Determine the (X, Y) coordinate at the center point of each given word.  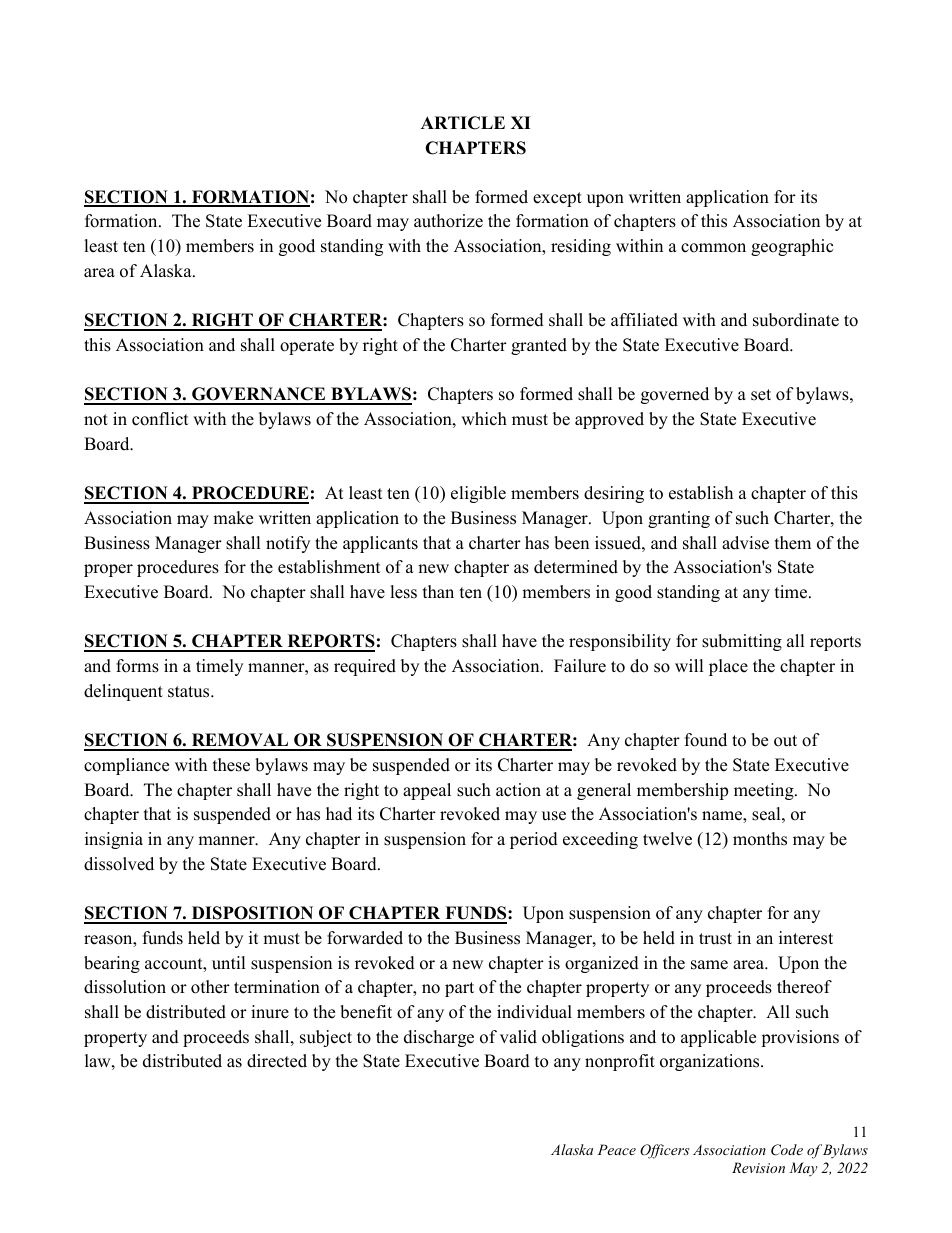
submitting (742, 642)
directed (277, 1061)
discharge (439, 1038)
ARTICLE (463, 123)
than (438, 591)
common (713, 248)
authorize (448, 221)
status (190, 692)
